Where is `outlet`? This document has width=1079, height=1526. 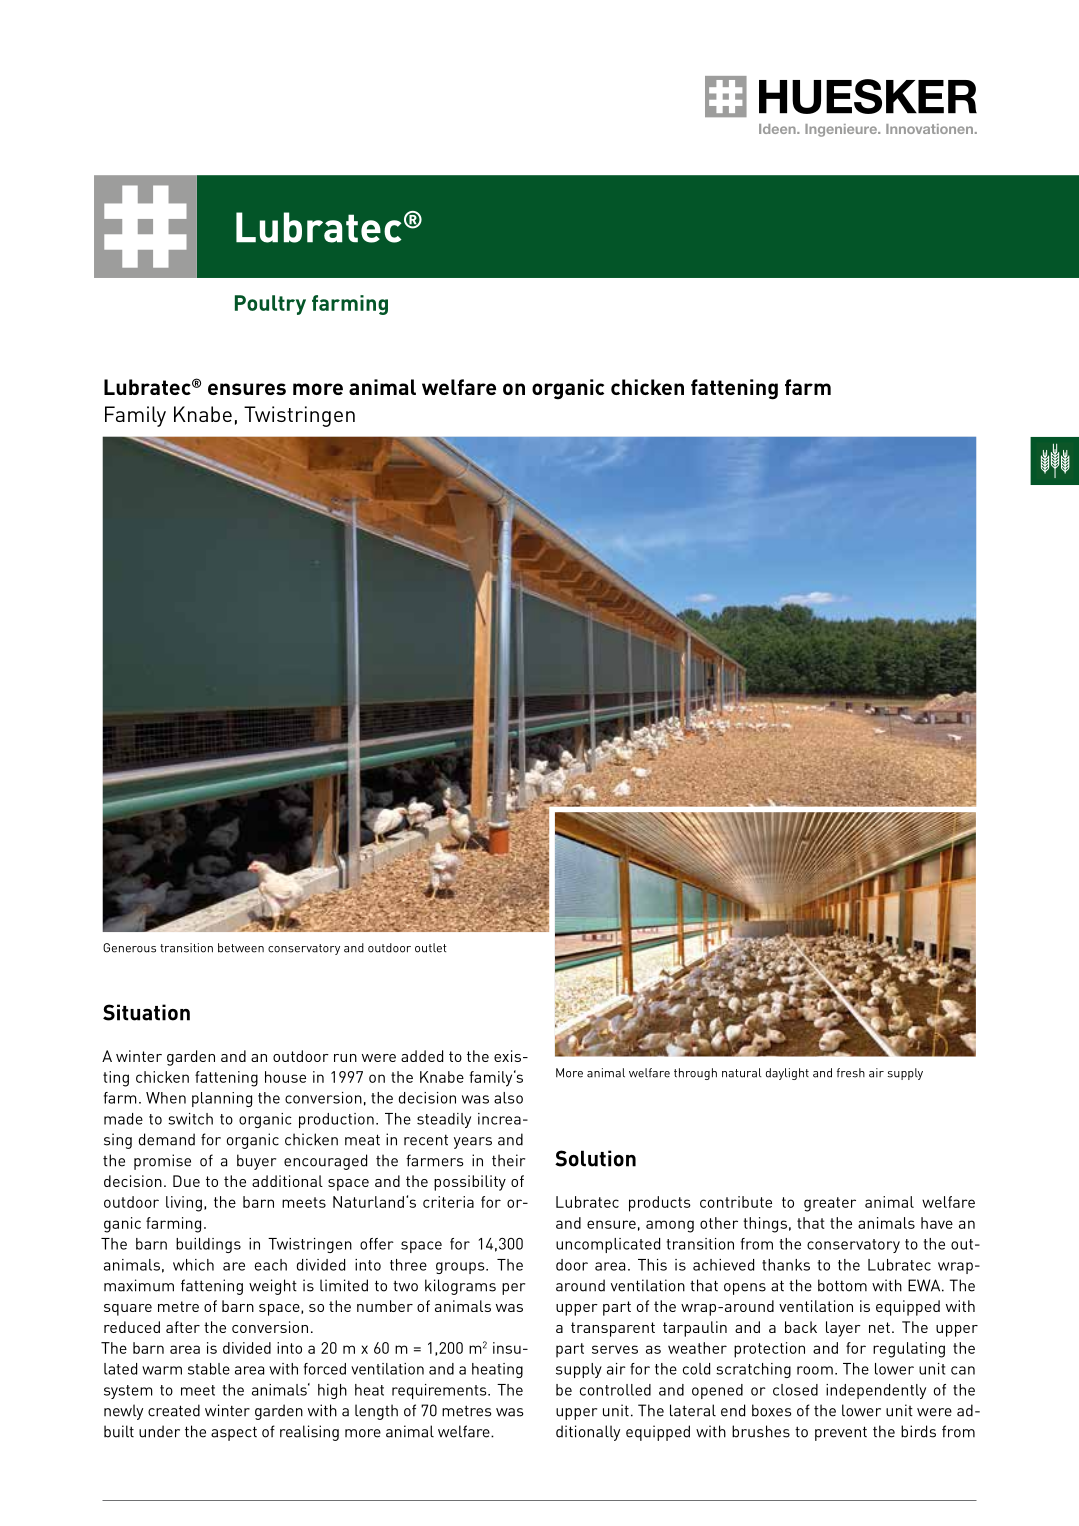
outlet is located at coordinates (431, 948).
